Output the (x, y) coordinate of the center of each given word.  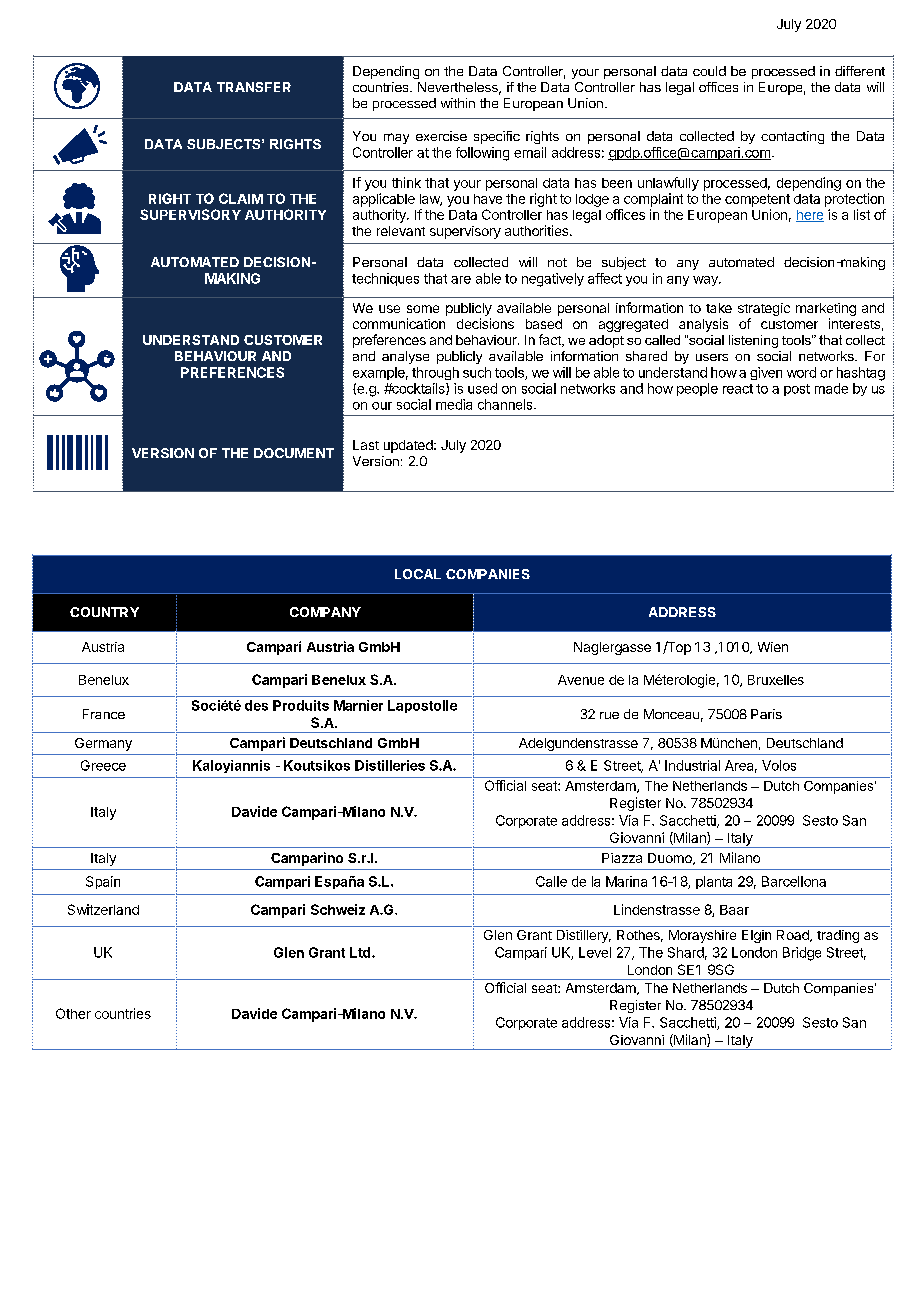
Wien (773, 647)
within (458, 103)
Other (73, 1013)
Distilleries (390, 765)
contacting (792, 137)
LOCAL (418, 574)
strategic (764, 311)
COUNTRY (104, 612)
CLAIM (241, 198)
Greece (103, 765)
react (738, 389)
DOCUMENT (294, 453)
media (454, 404)
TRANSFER (254, 87)
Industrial (692, 765)
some (423, 309)
